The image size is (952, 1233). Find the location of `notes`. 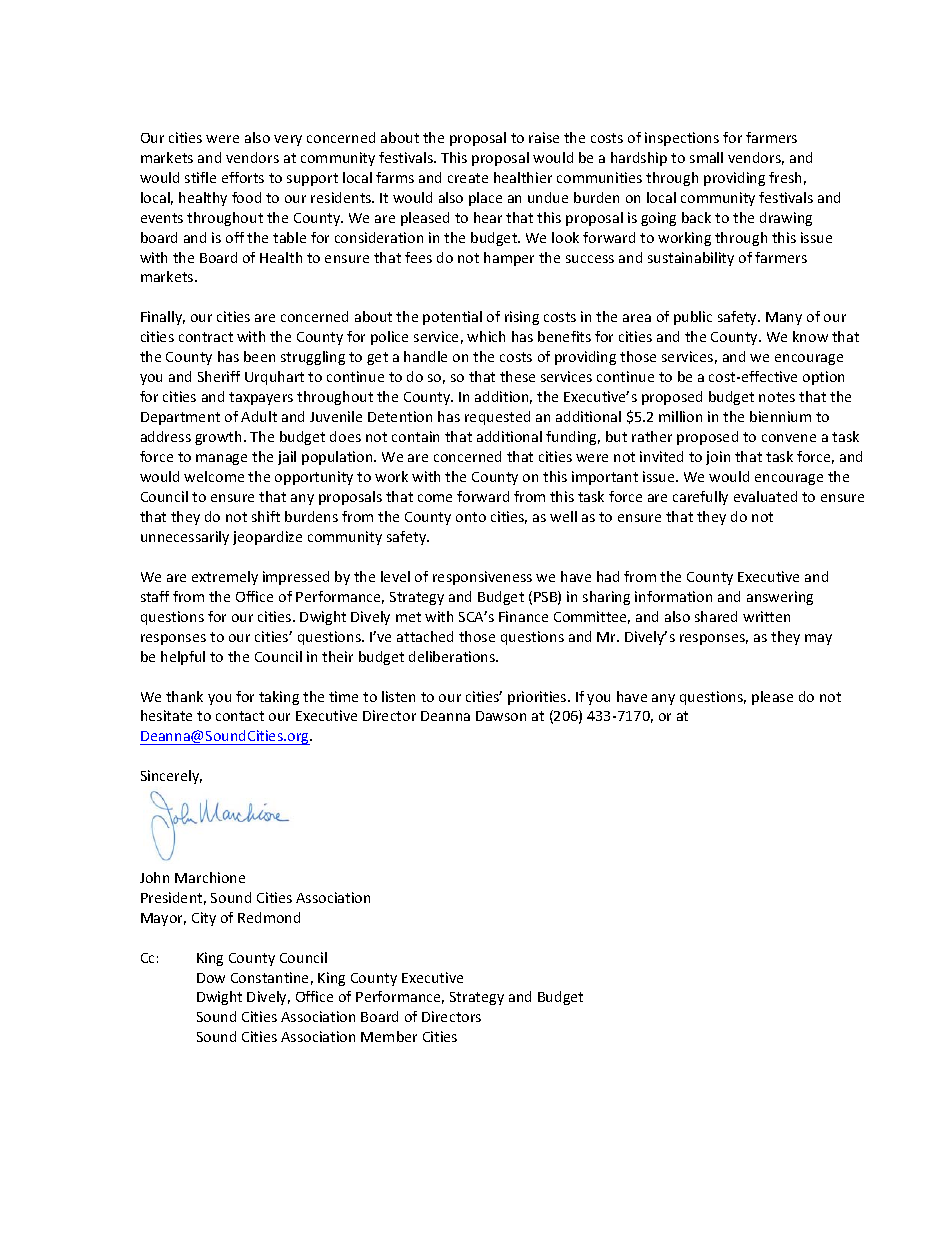

notes is located at coordinates (777, 397).
